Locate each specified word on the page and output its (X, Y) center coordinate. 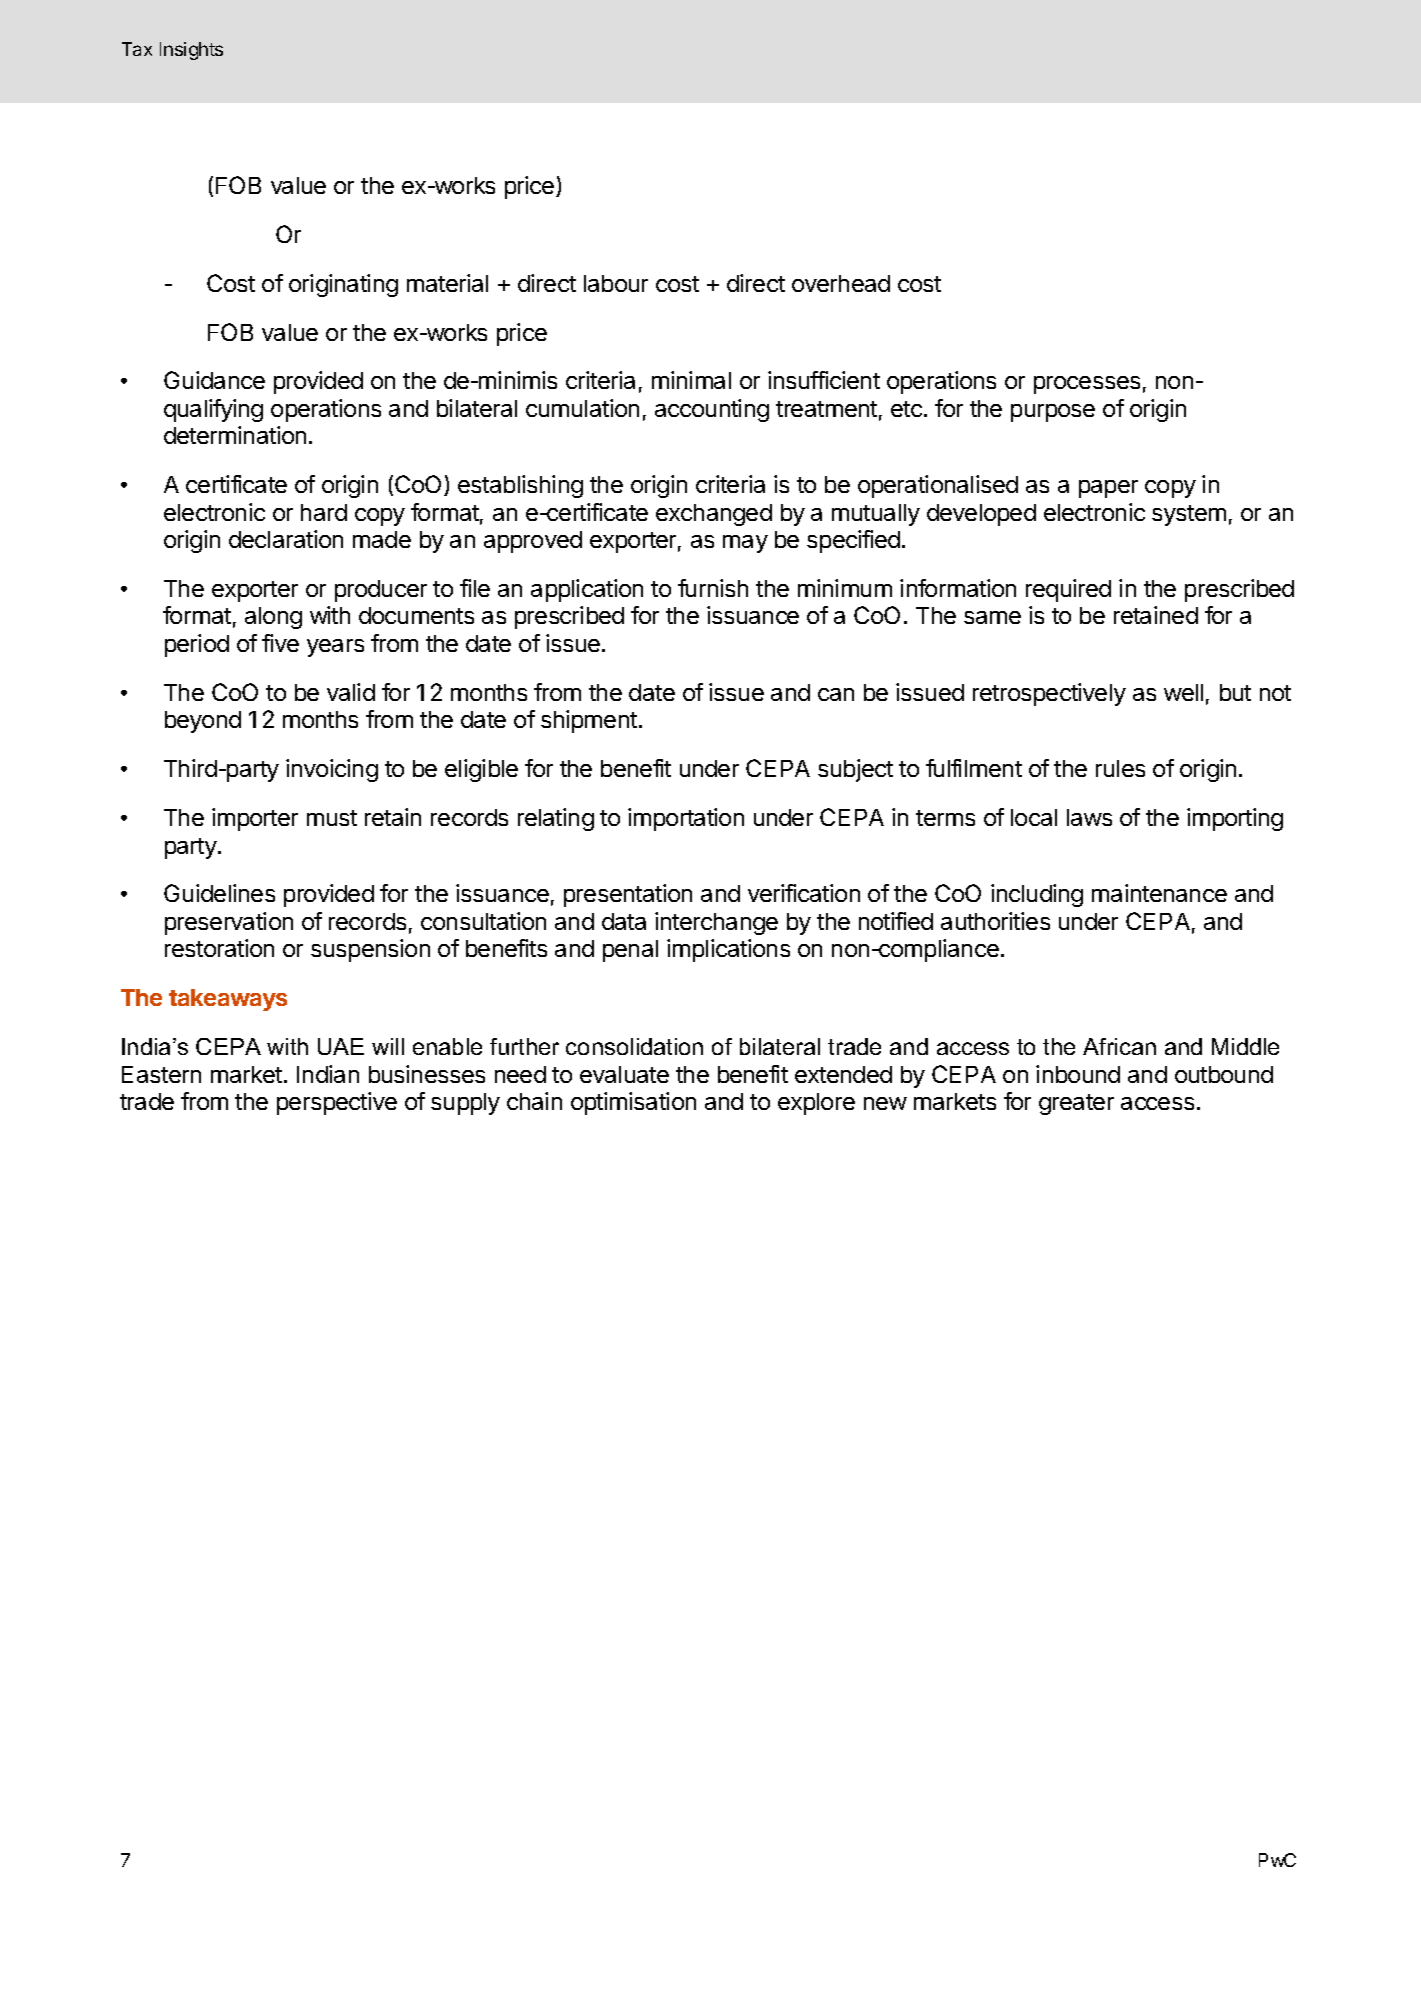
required (1068, 590)
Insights (191, 51)
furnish (713, 588)
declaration (286, 539)
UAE (341, 1046)
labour (616, 283)
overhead (841, 283)
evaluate (624, 1074)
